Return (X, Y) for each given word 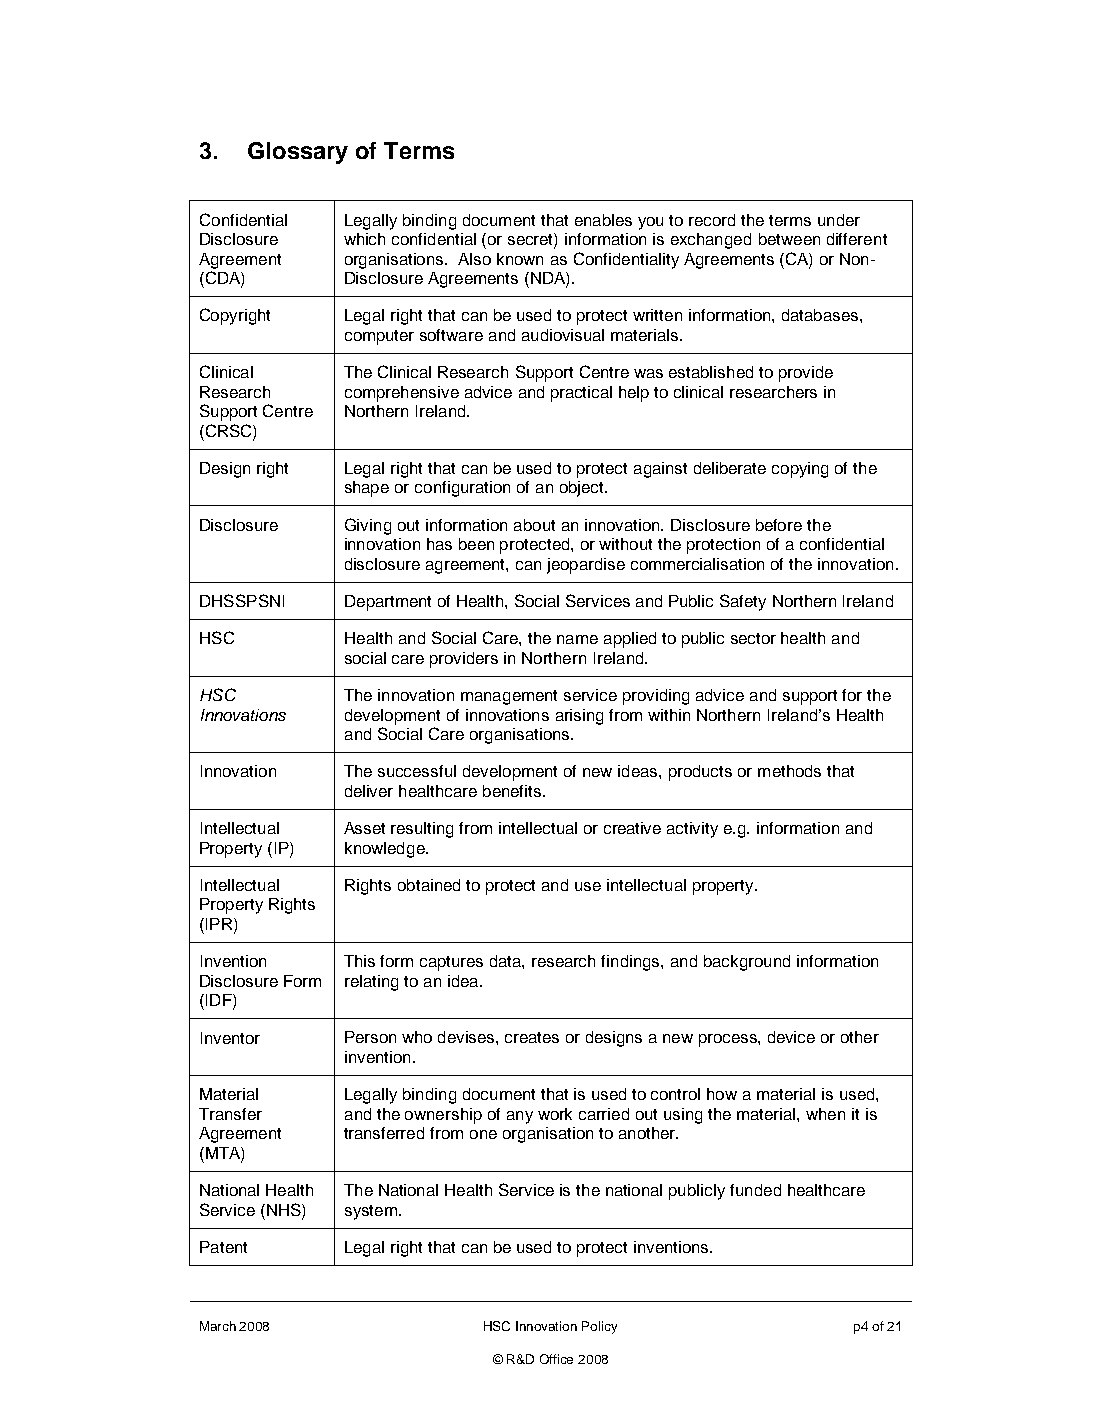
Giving (368, 526)
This (359, 961)
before (779, 525)
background (747, 963)
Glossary (298, 153)
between (789, 239)
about (534, 525)
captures (451, 963)
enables (603, 220)
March (218, 1326)
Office (556, 1359)
